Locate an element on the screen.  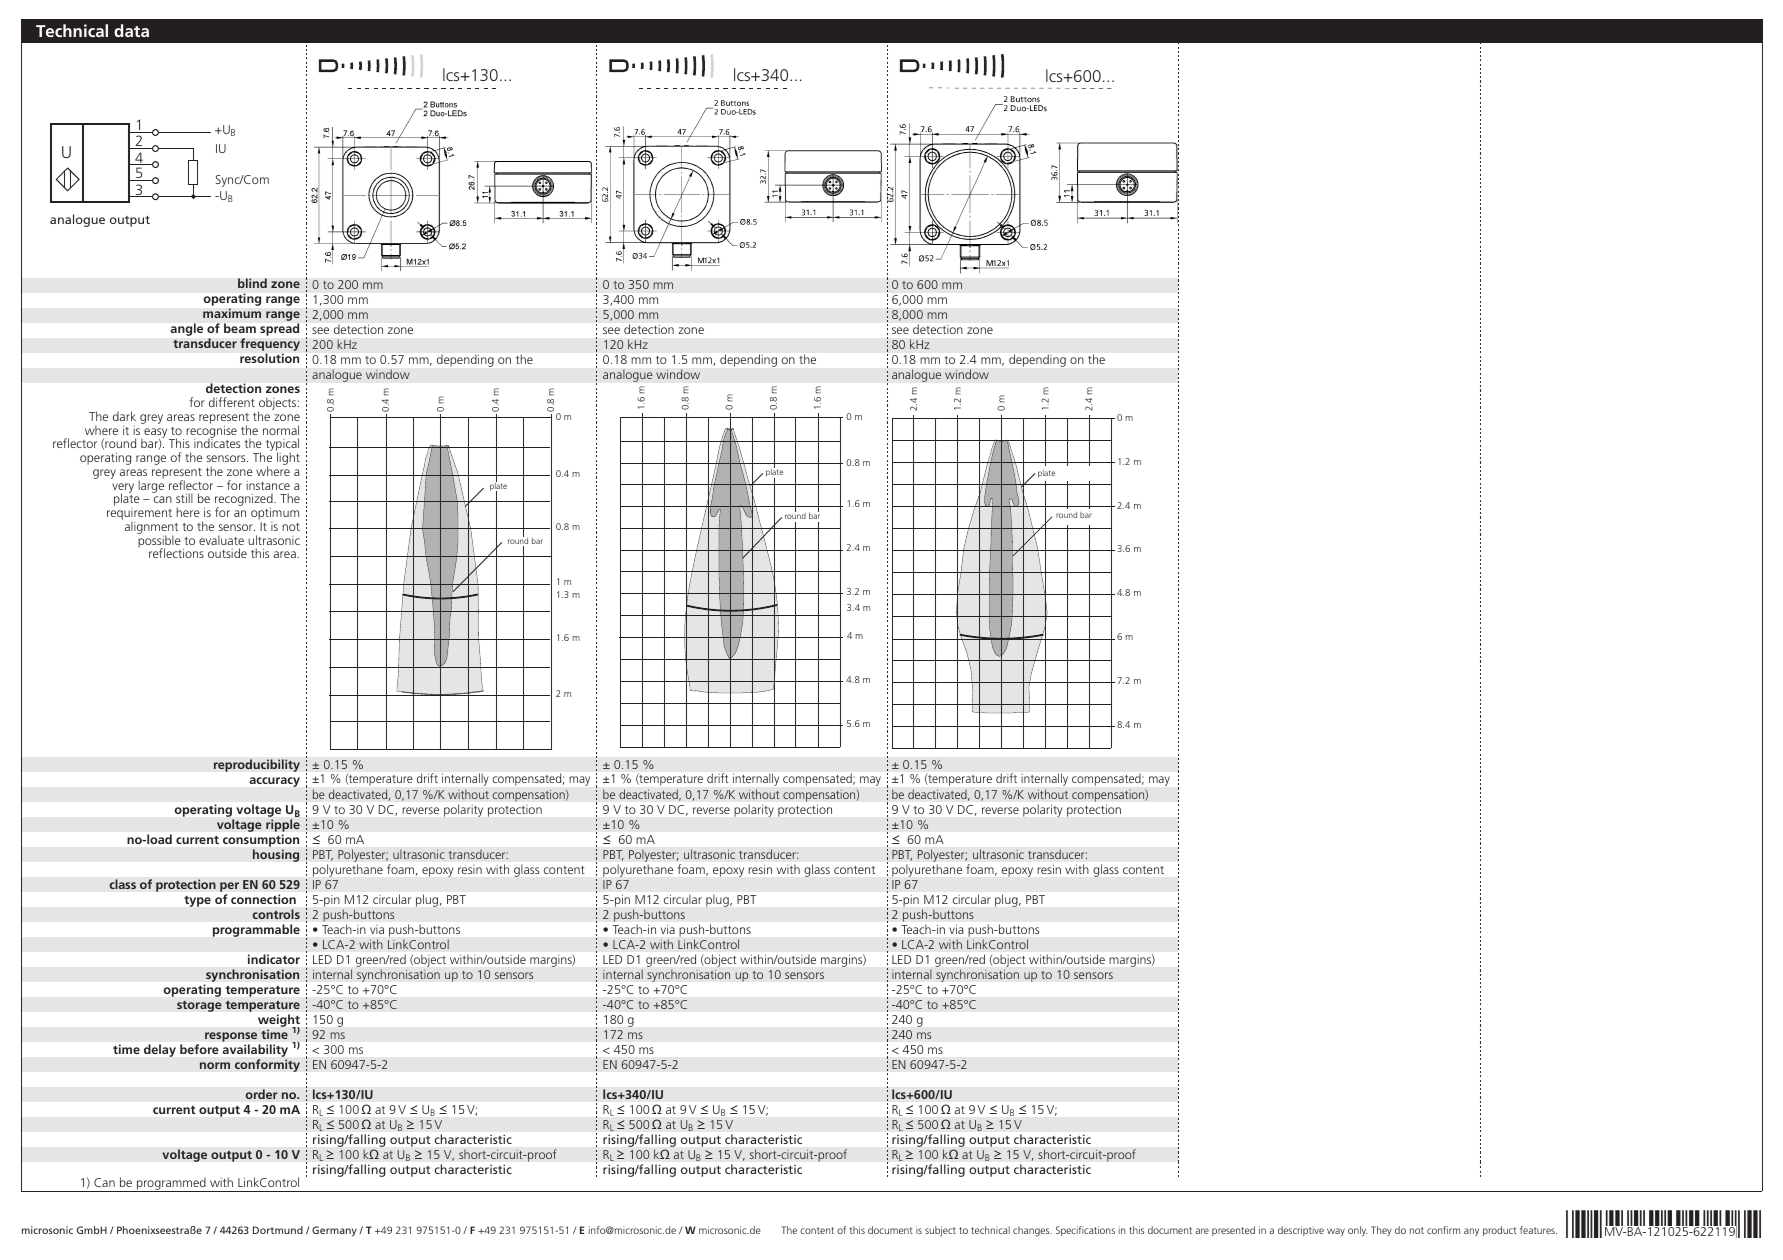
controls is located at coordinates (276, 914).
